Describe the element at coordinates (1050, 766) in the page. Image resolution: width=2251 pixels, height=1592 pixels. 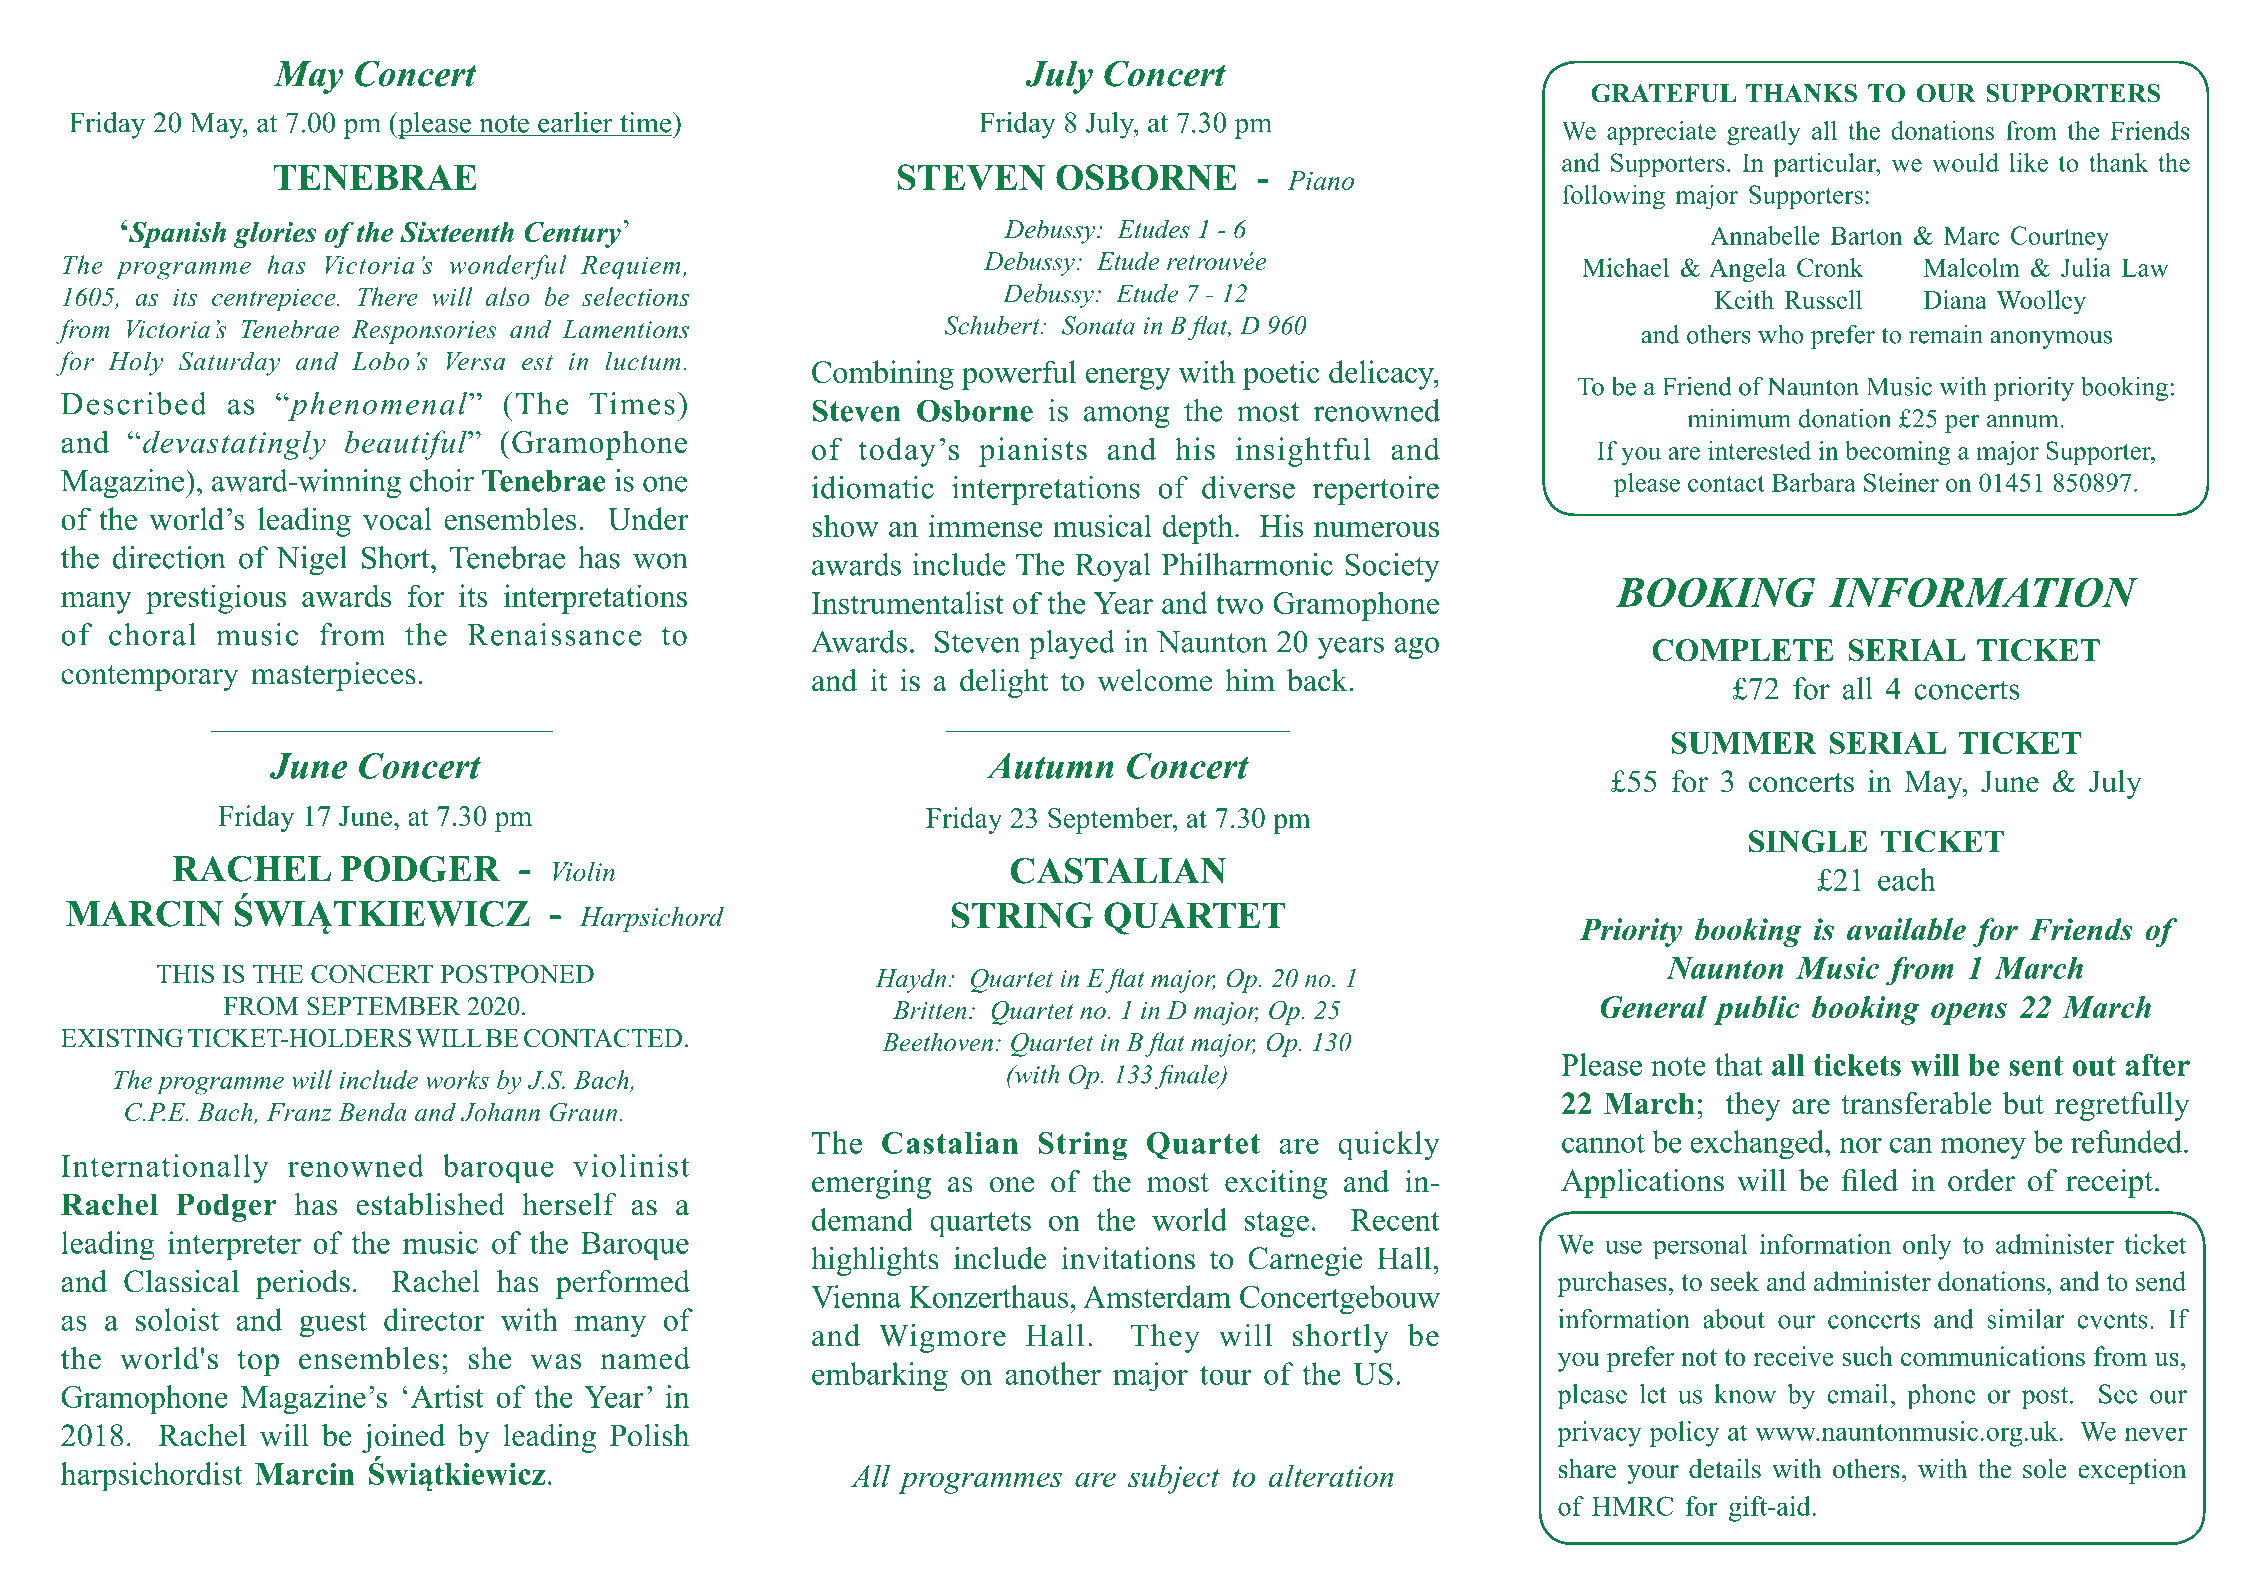
I see `Autumn` at that location.
